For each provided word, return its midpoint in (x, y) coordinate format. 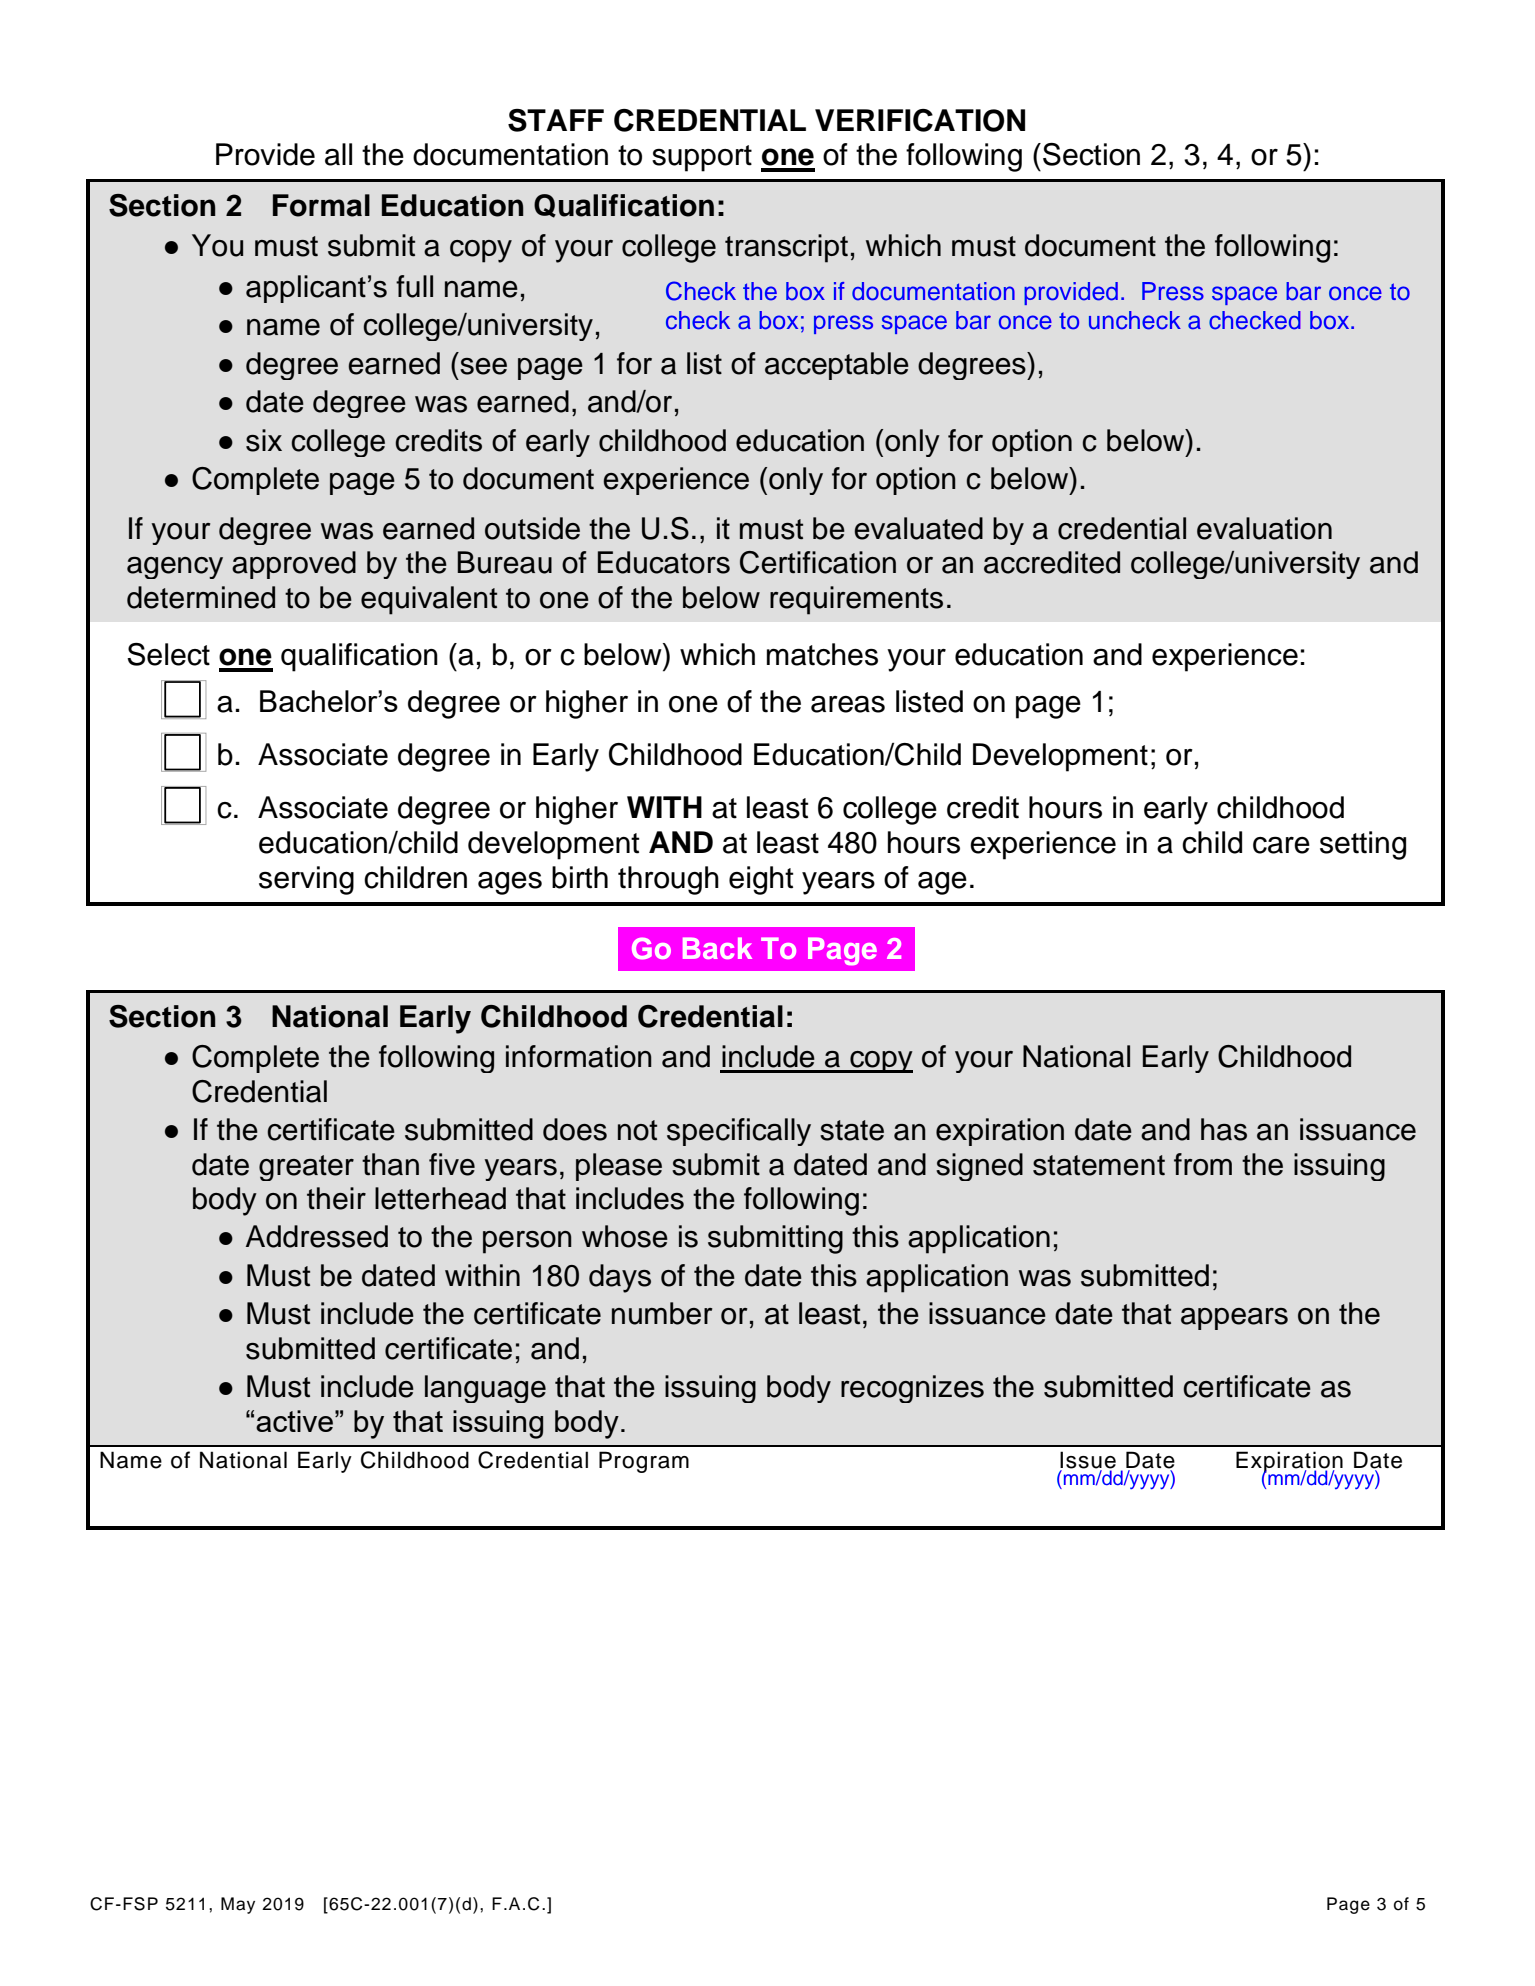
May (238, 1905)
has (1224, 1129)
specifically (739, 1132)
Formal (321, 205)
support (702, 158)
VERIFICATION (920, 120)
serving (306, 880)
